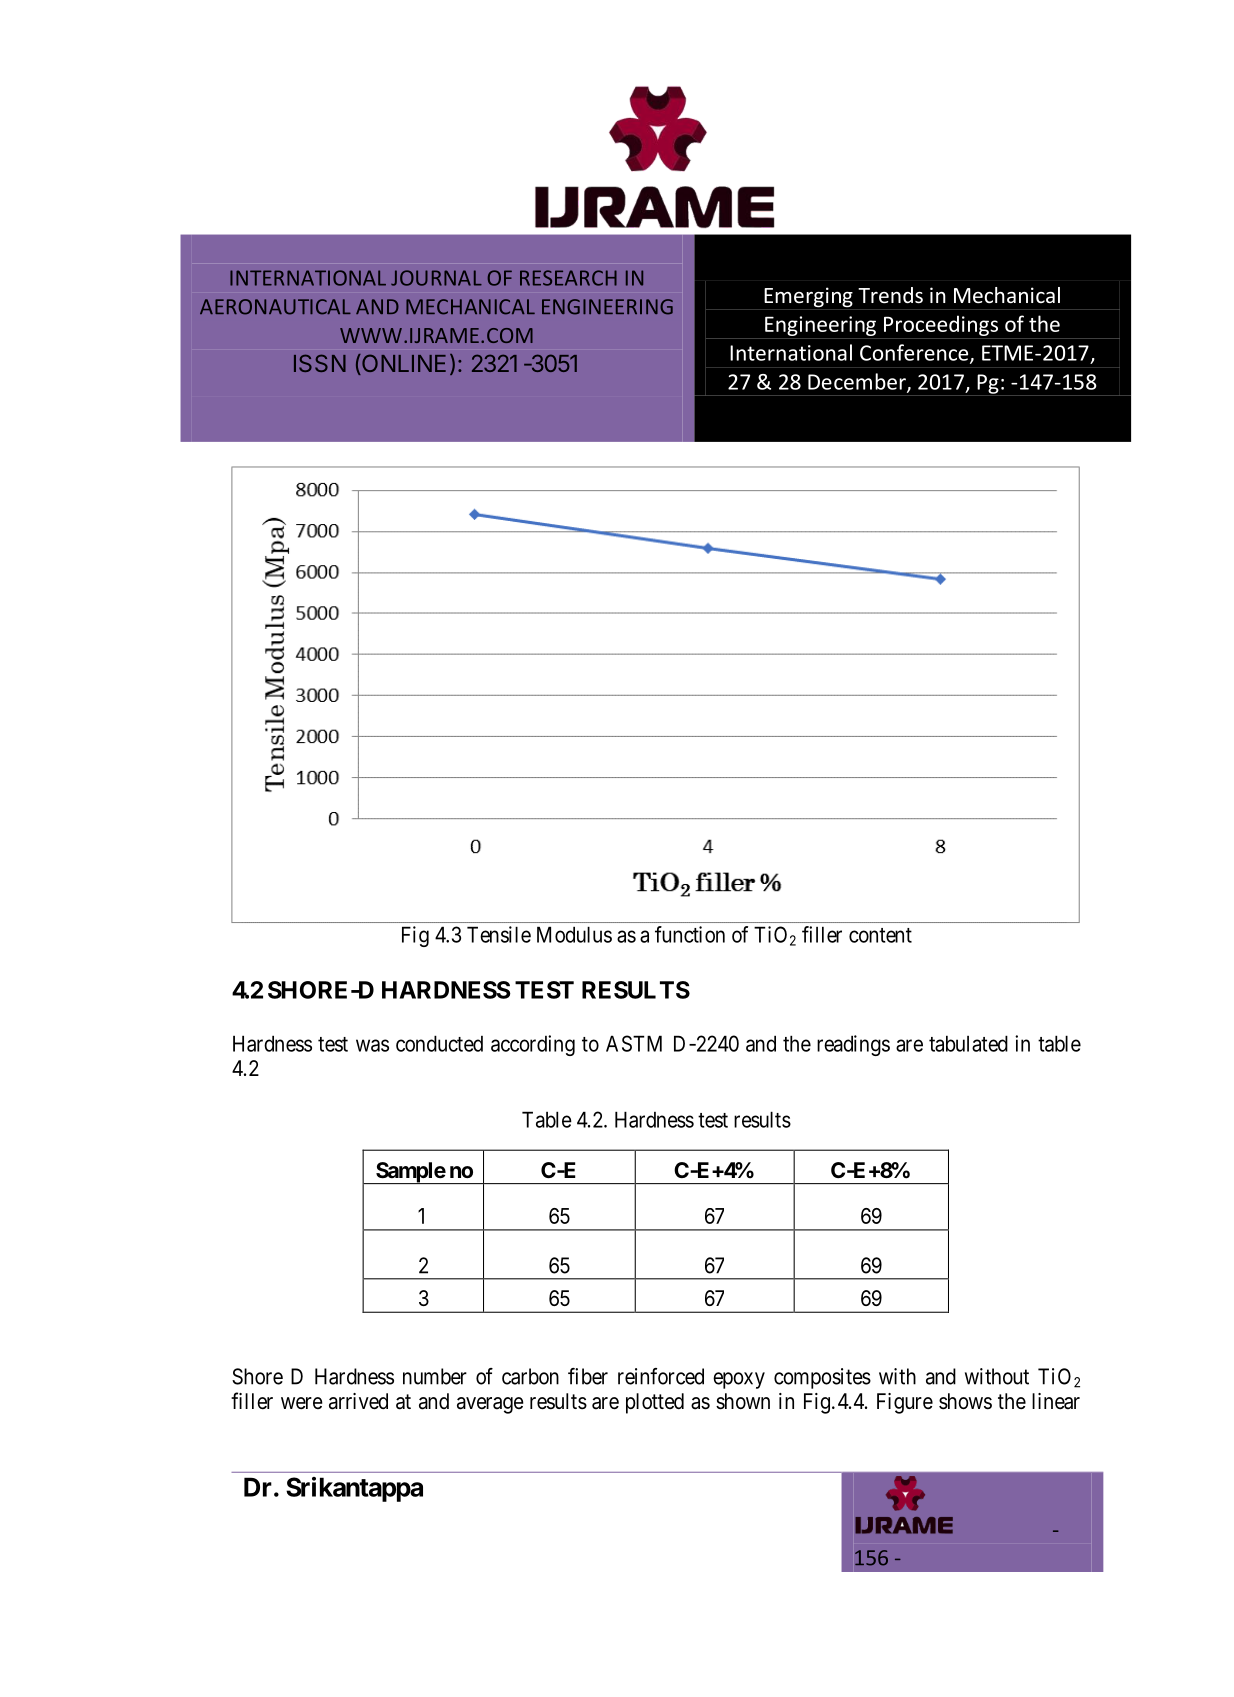 Image resolution: width=1234 pixels, height=1697 pixels. What do you see at coordinates (880, 935) in the document?
I see `content` at bounding box center [880, 935].
